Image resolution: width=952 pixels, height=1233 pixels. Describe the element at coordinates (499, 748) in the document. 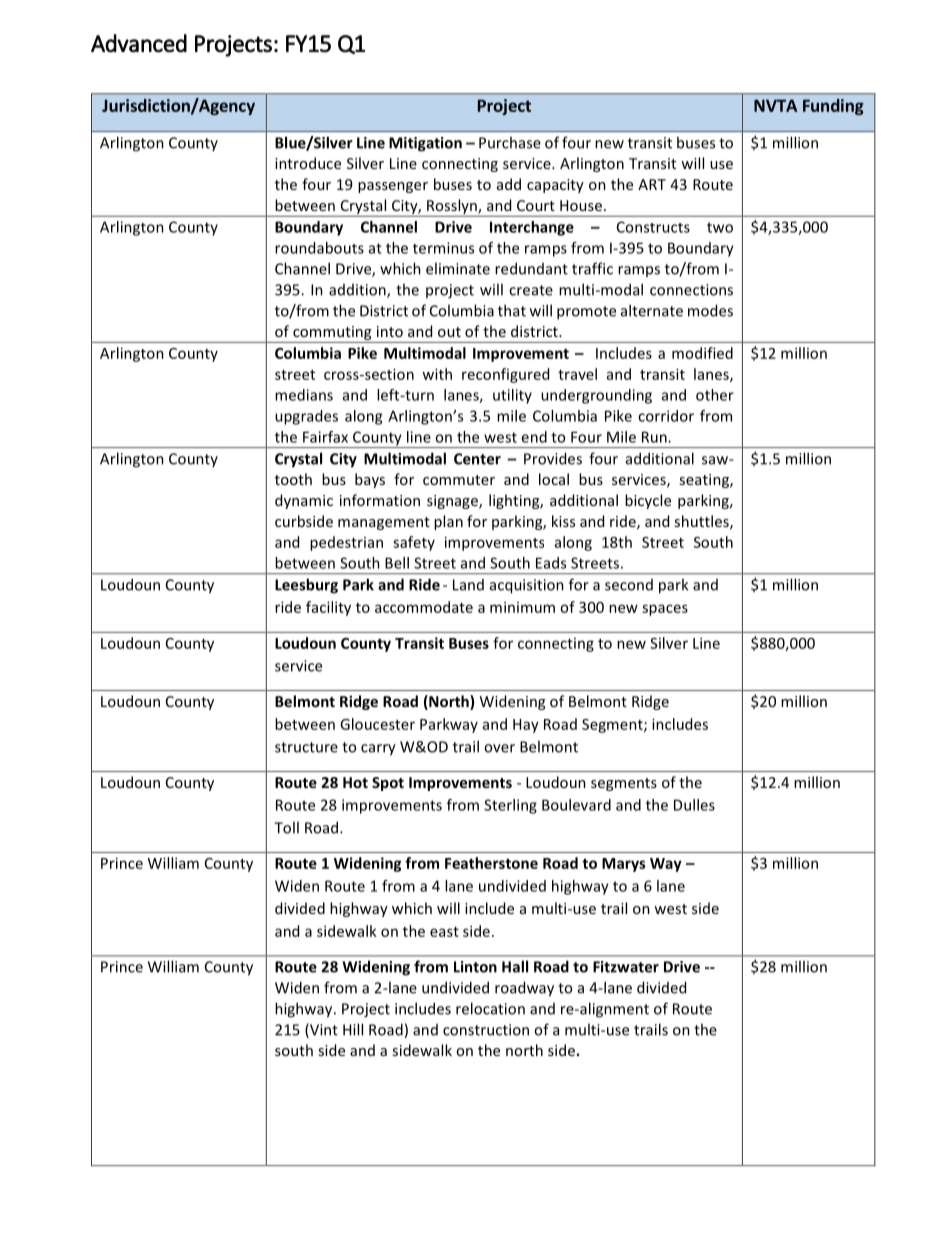

I see `over` at that location.
